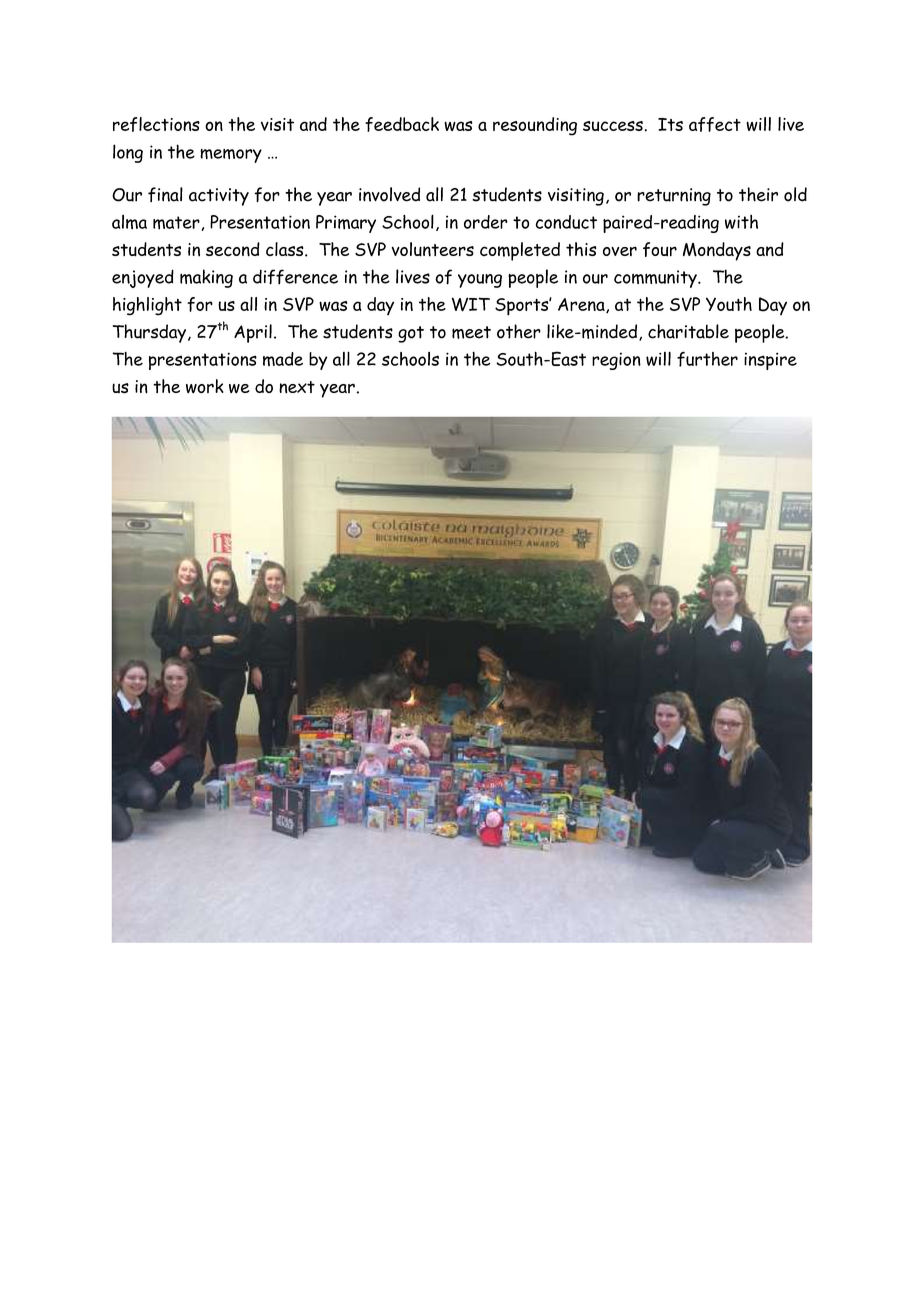  Describe the element at coordinates (156, 124) in the page. I see `reflections` at that location.
